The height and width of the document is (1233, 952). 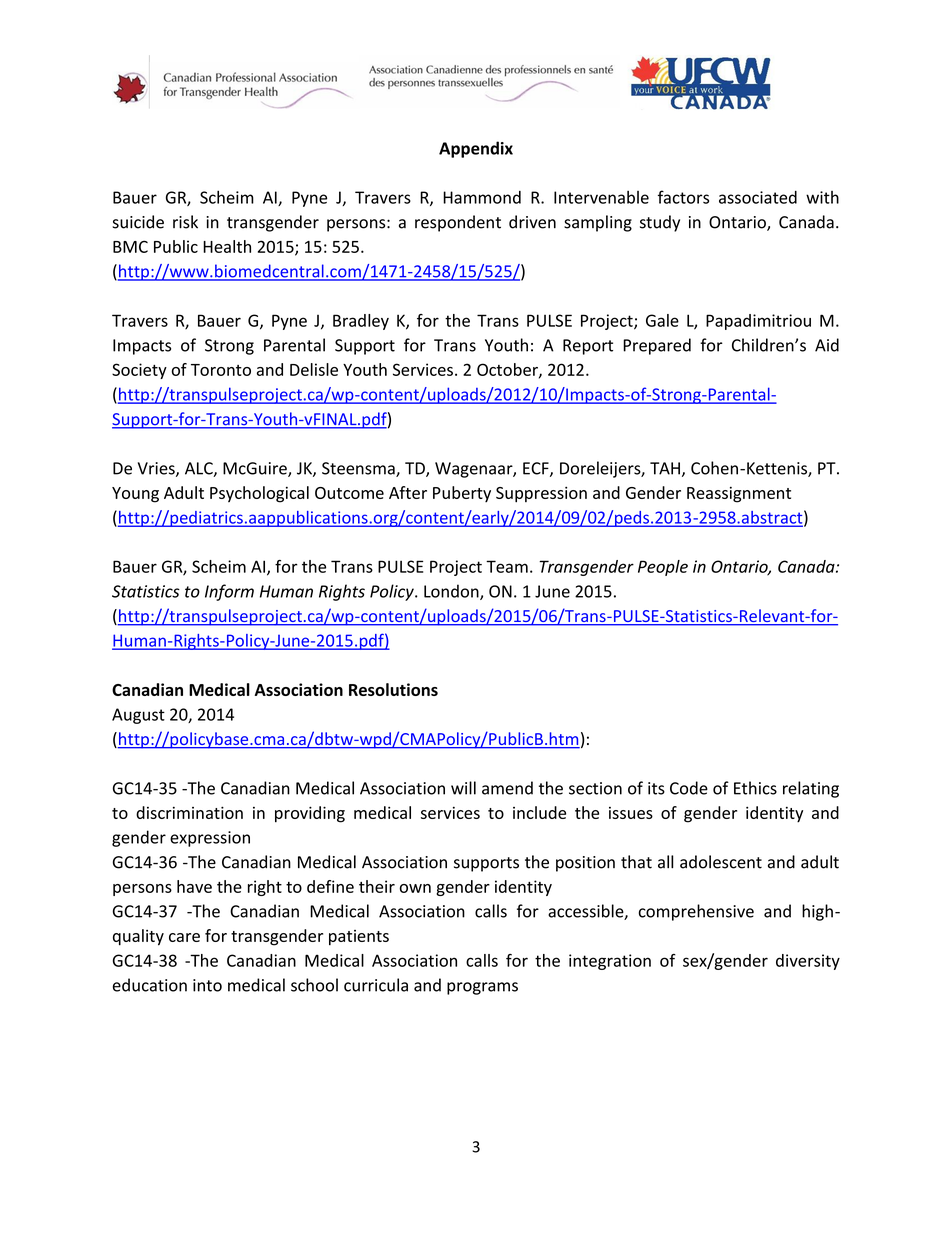 What do you see at coordinates (808, 962) in the document?
I see `diversity` at bounding box center [808, 962].
